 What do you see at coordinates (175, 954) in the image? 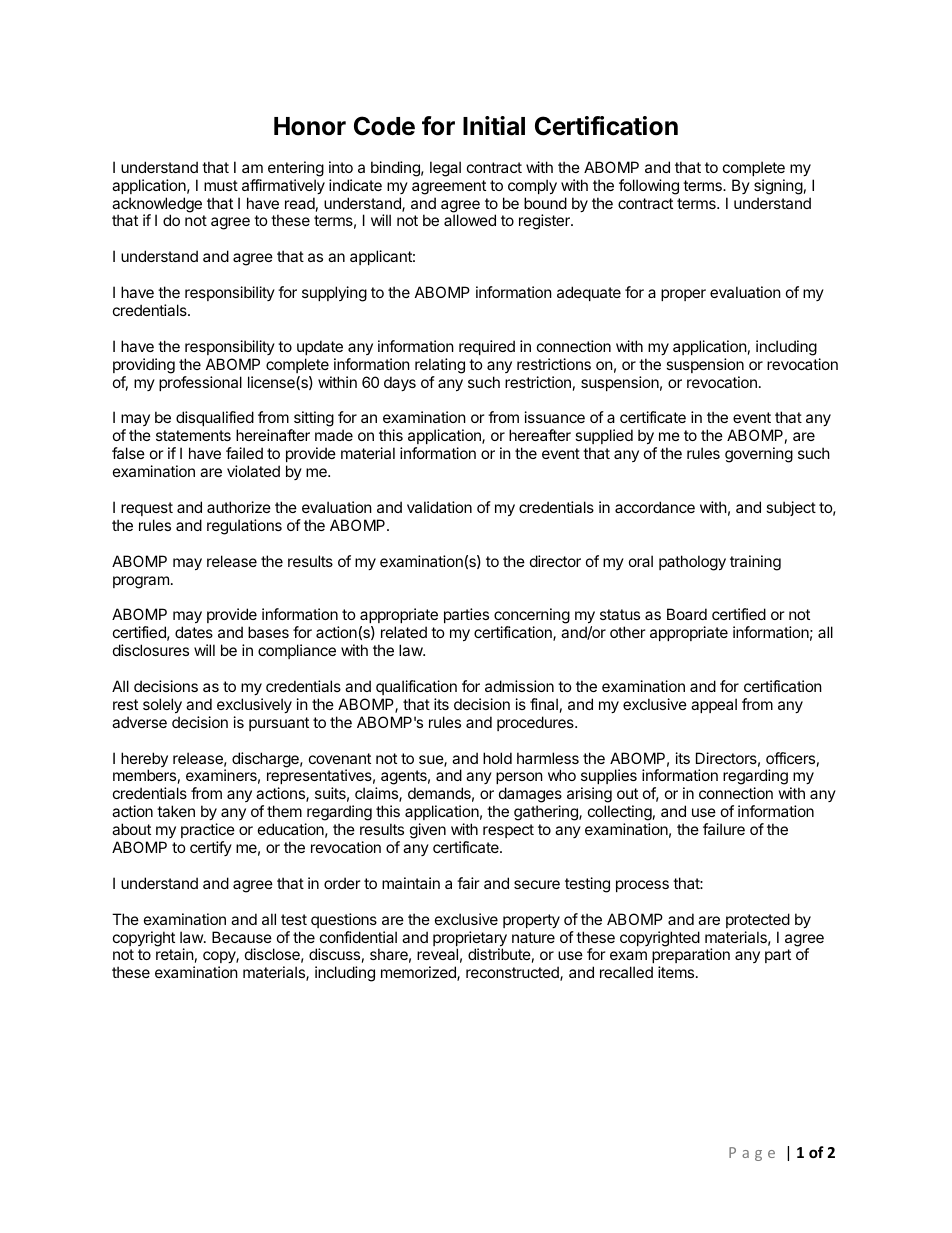
I see `retain` at bounding box center [175, 954].
